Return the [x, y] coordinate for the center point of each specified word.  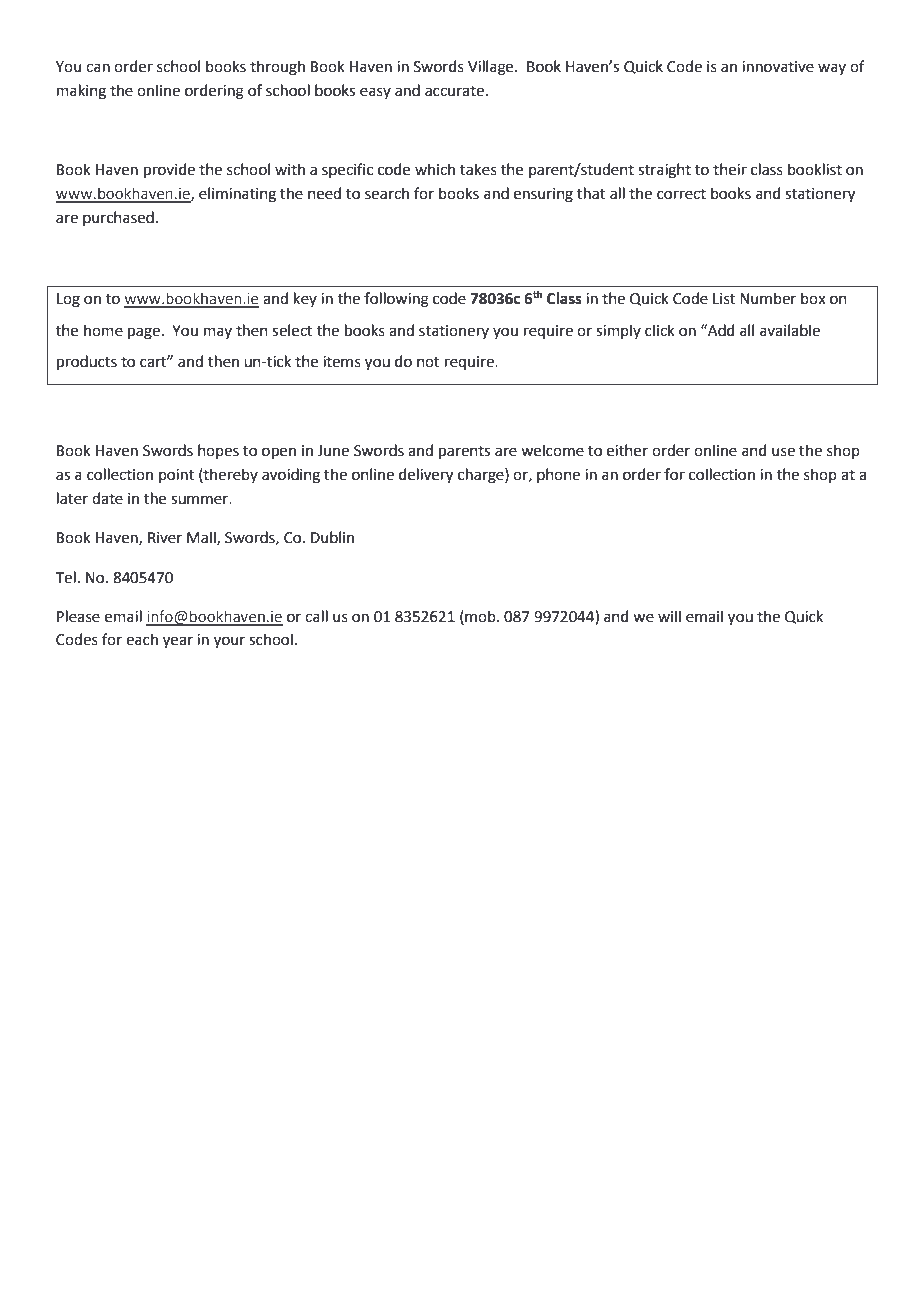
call [316, 616]
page [144, 333]
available [790, 330]
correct [681, 194]
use [783, 452]
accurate [454, 91]
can [98, 68]
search [387, 193]
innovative [778, 67]
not [428, 362]
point [176, 476]
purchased [118, 218]
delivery [426, 476]
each [142, 639]
